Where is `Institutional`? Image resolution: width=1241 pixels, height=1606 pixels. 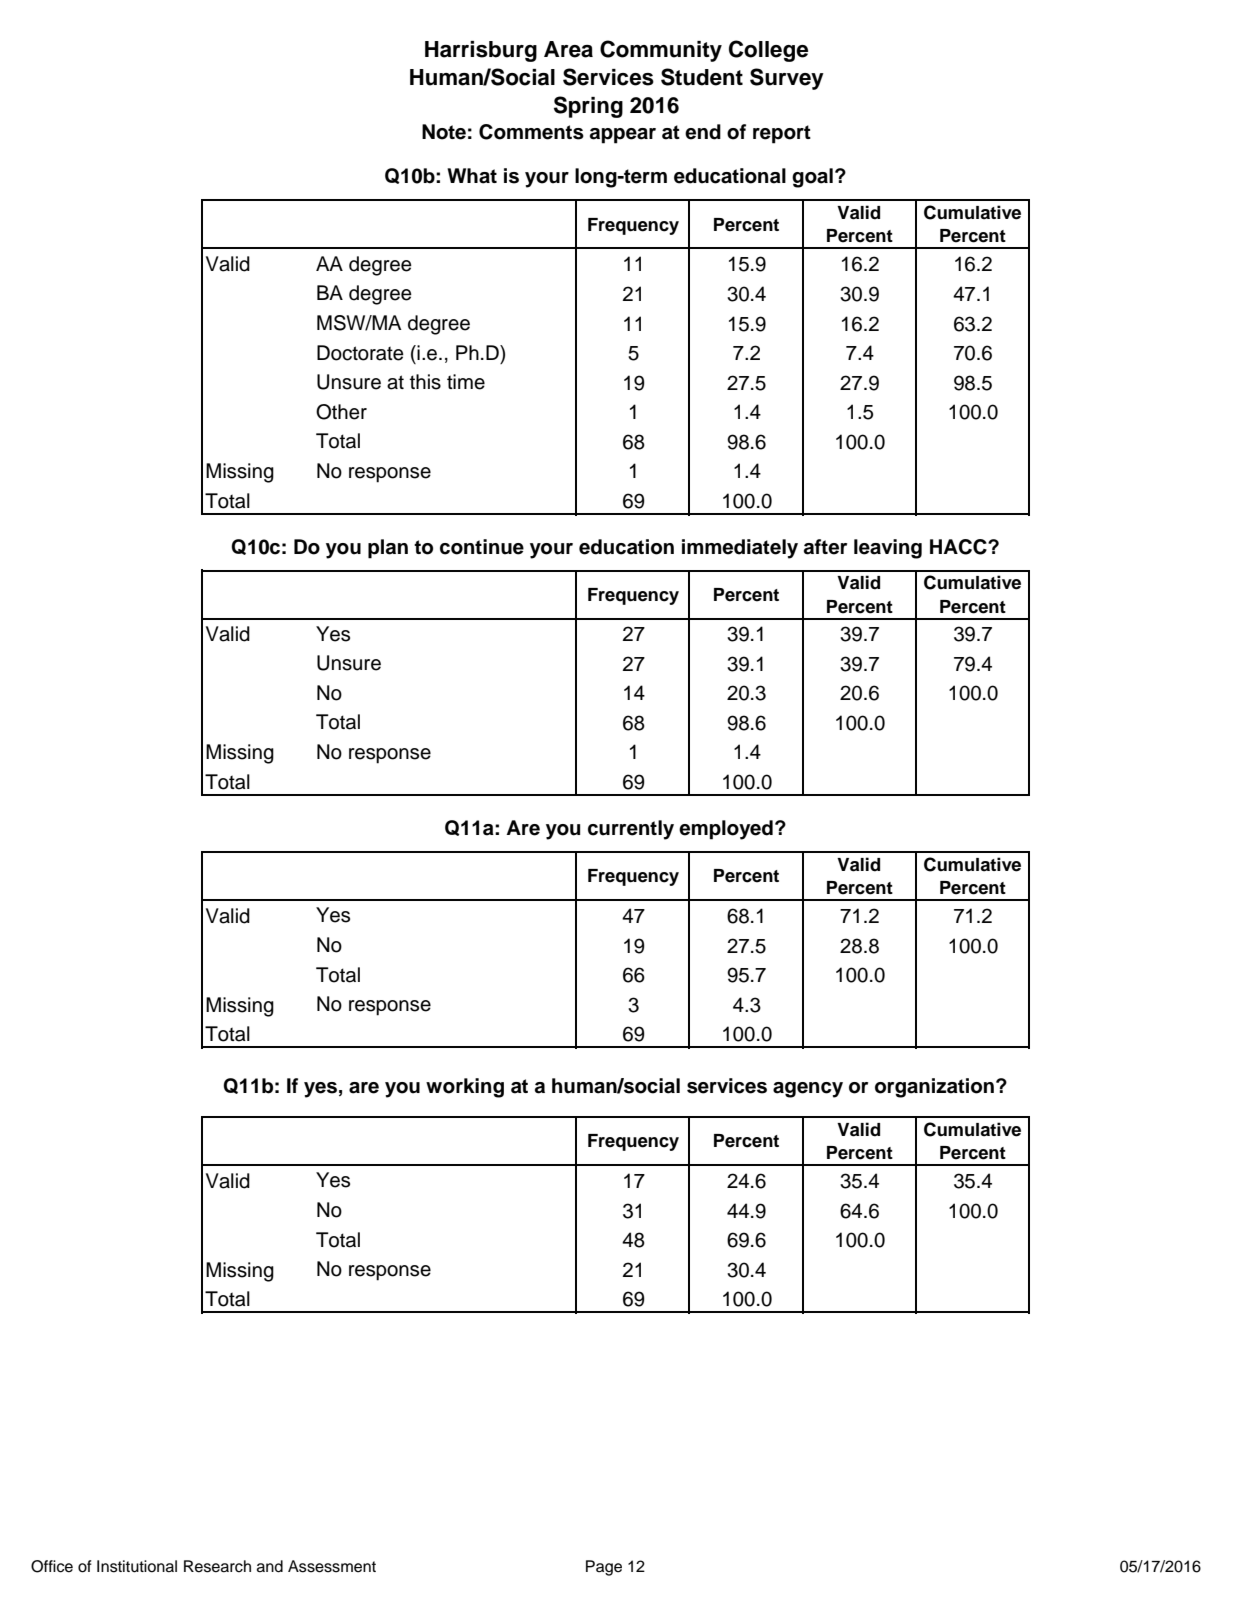 Institutional is located at coordinates (137, 1566).
